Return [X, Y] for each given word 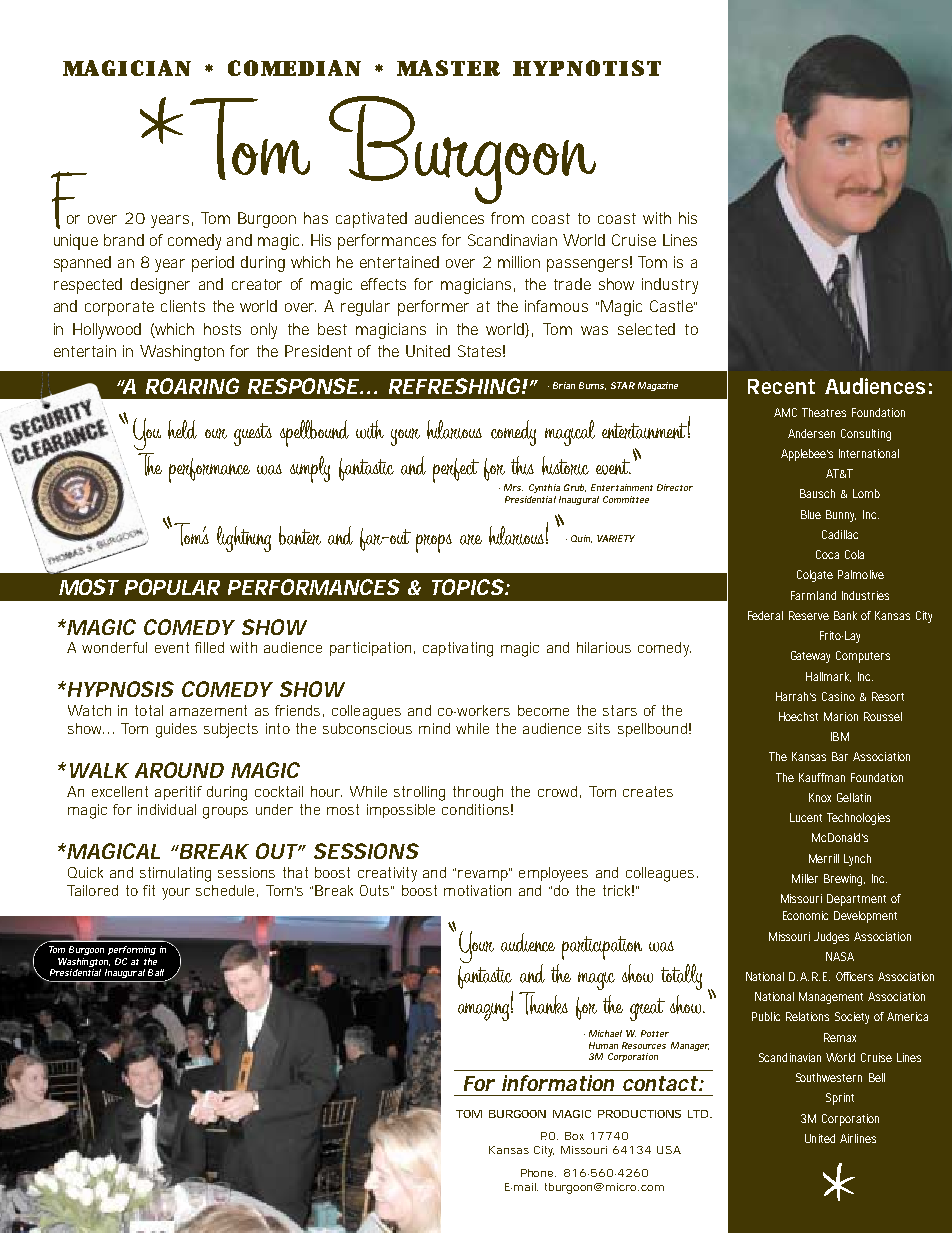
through [478, 793]
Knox [820, 797]
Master [448, 68]
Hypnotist [587, 68]
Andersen [811, 433]
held [182, 429]
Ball [156, 972]
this [522, 465]
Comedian [294, 68]
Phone [538, 1173]
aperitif [178, 793]
